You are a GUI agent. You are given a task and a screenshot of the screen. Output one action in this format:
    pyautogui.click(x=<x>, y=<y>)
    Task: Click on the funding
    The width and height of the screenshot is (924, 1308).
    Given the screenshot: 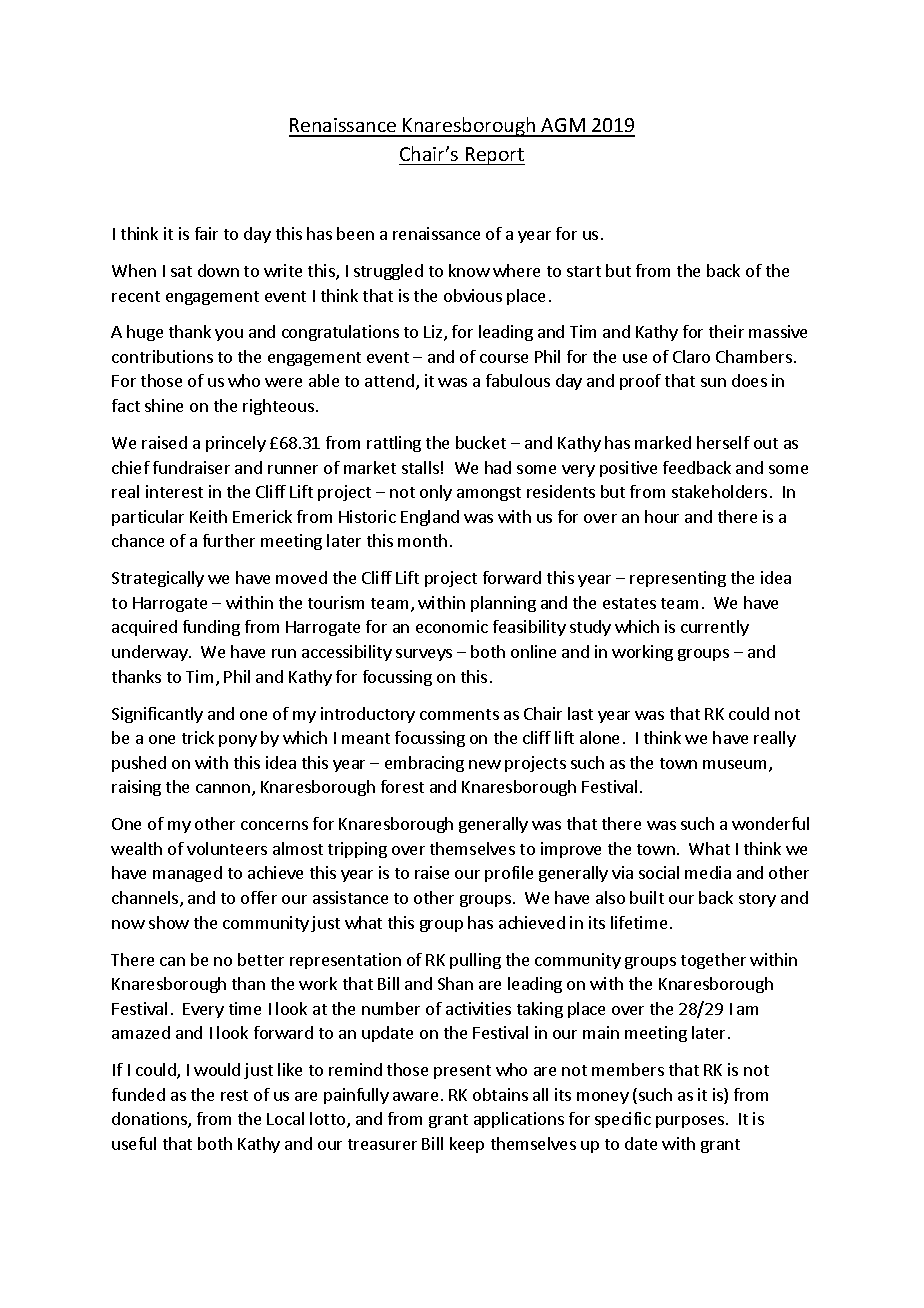 What is the action you would take?
    pyautogui.click(x=211, y=628)
